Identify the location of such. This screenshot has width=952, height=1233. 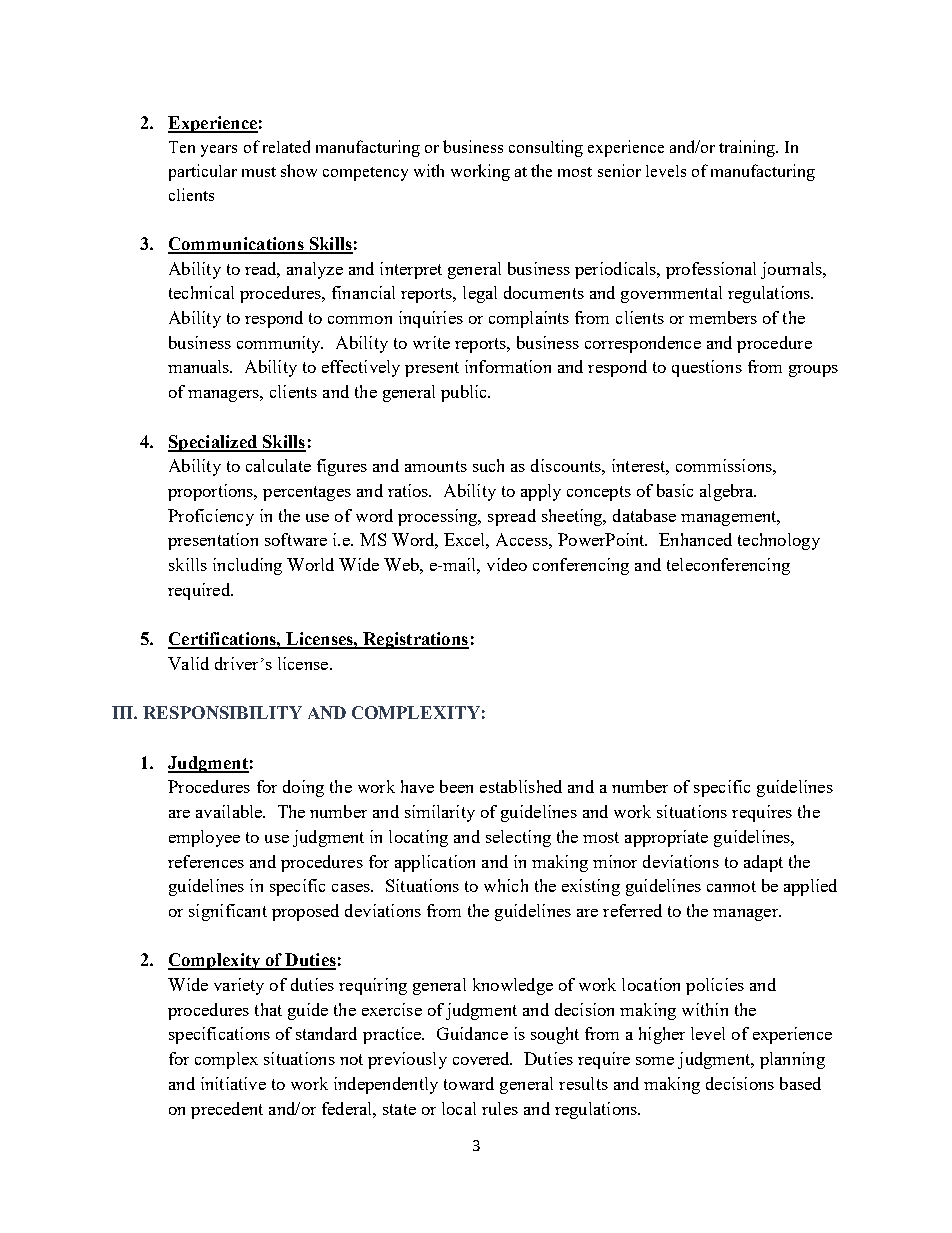
(488, 465).
